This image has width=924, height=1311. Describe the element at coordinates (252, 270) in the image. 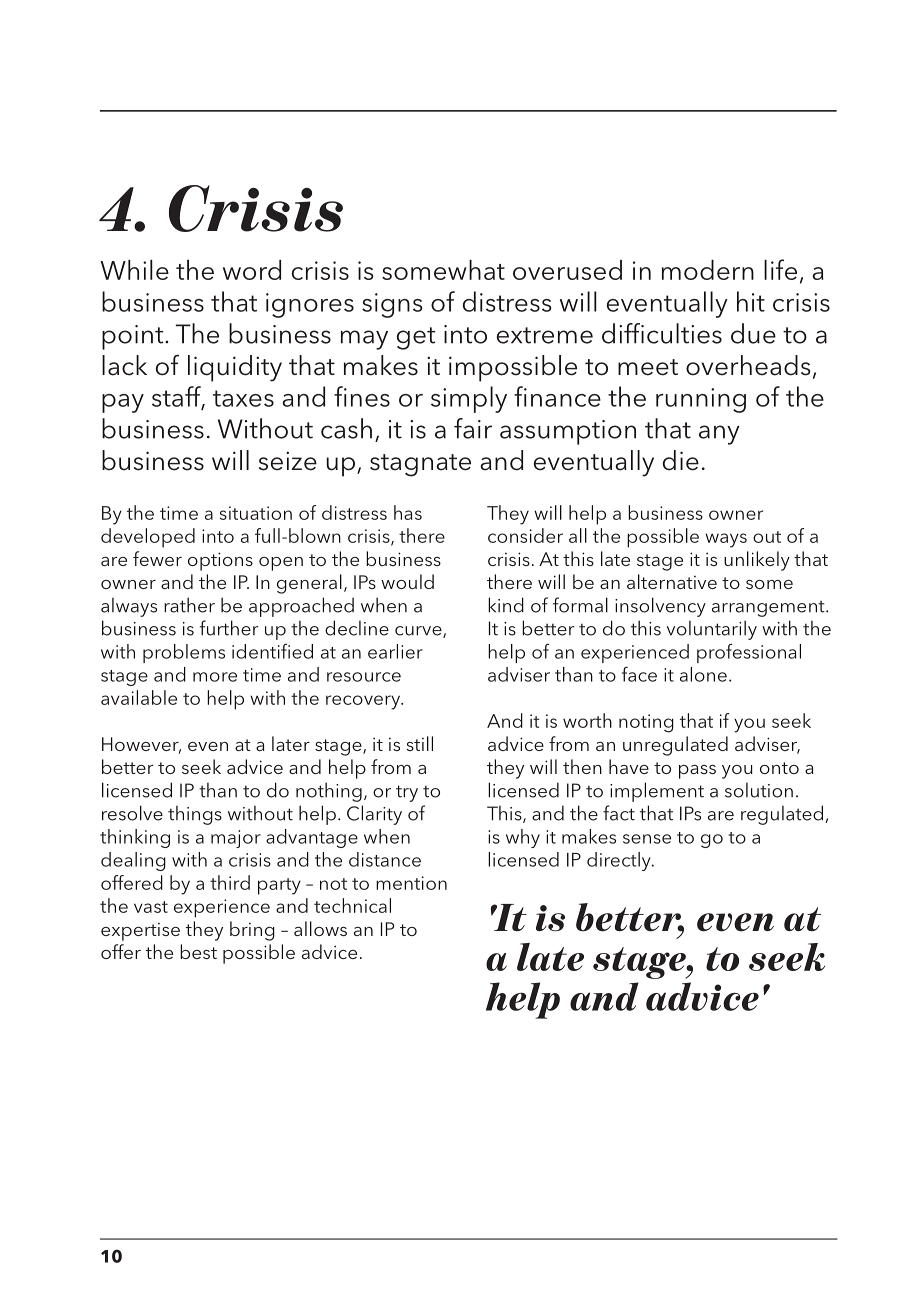

I see `word` at that location.
